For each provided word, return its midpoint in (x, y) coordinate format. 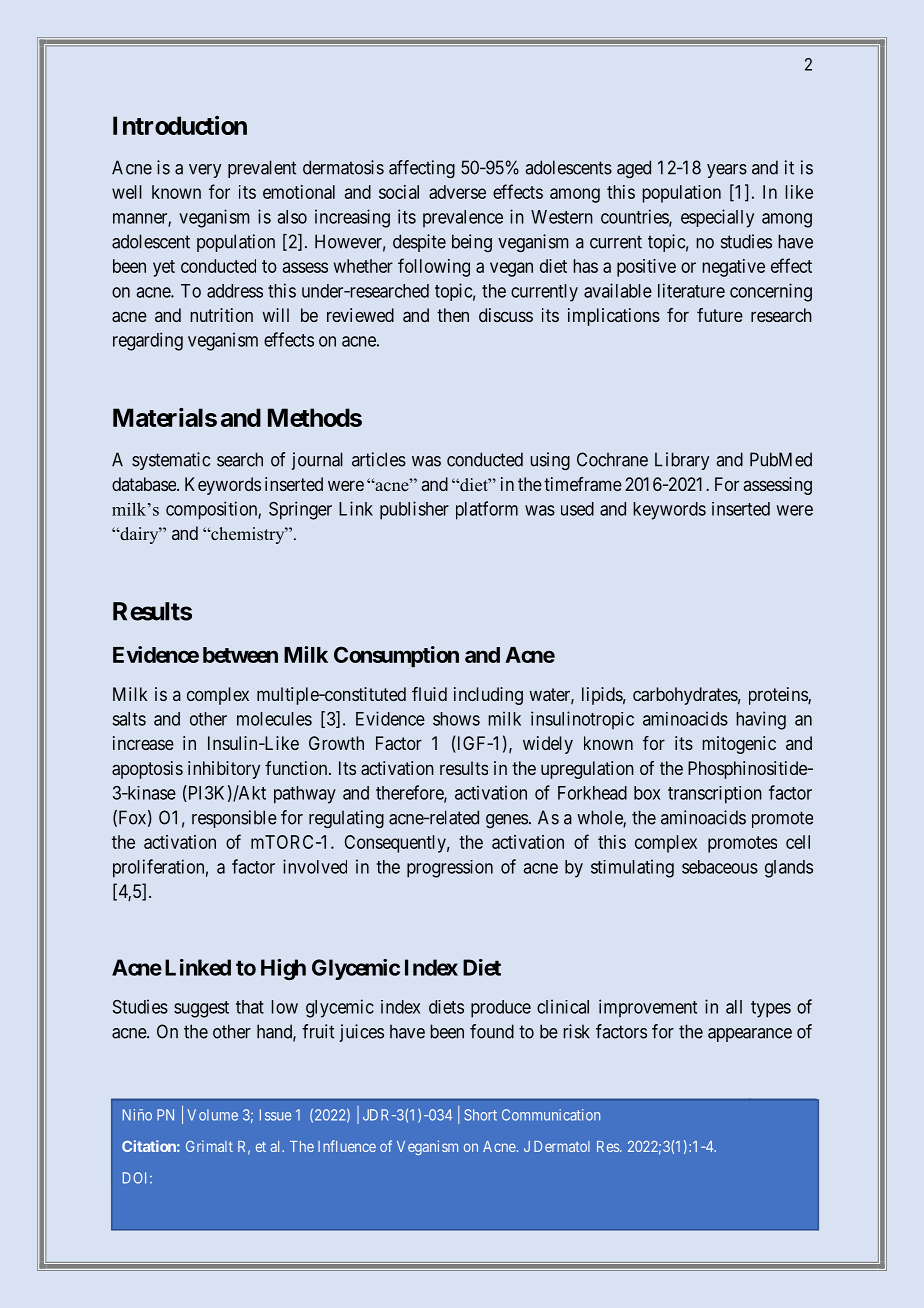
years (727, 171)
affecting (422, 169)
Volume (212, 1115)
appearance (750, 1035)
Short (480, 1115)
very (205, 171)
